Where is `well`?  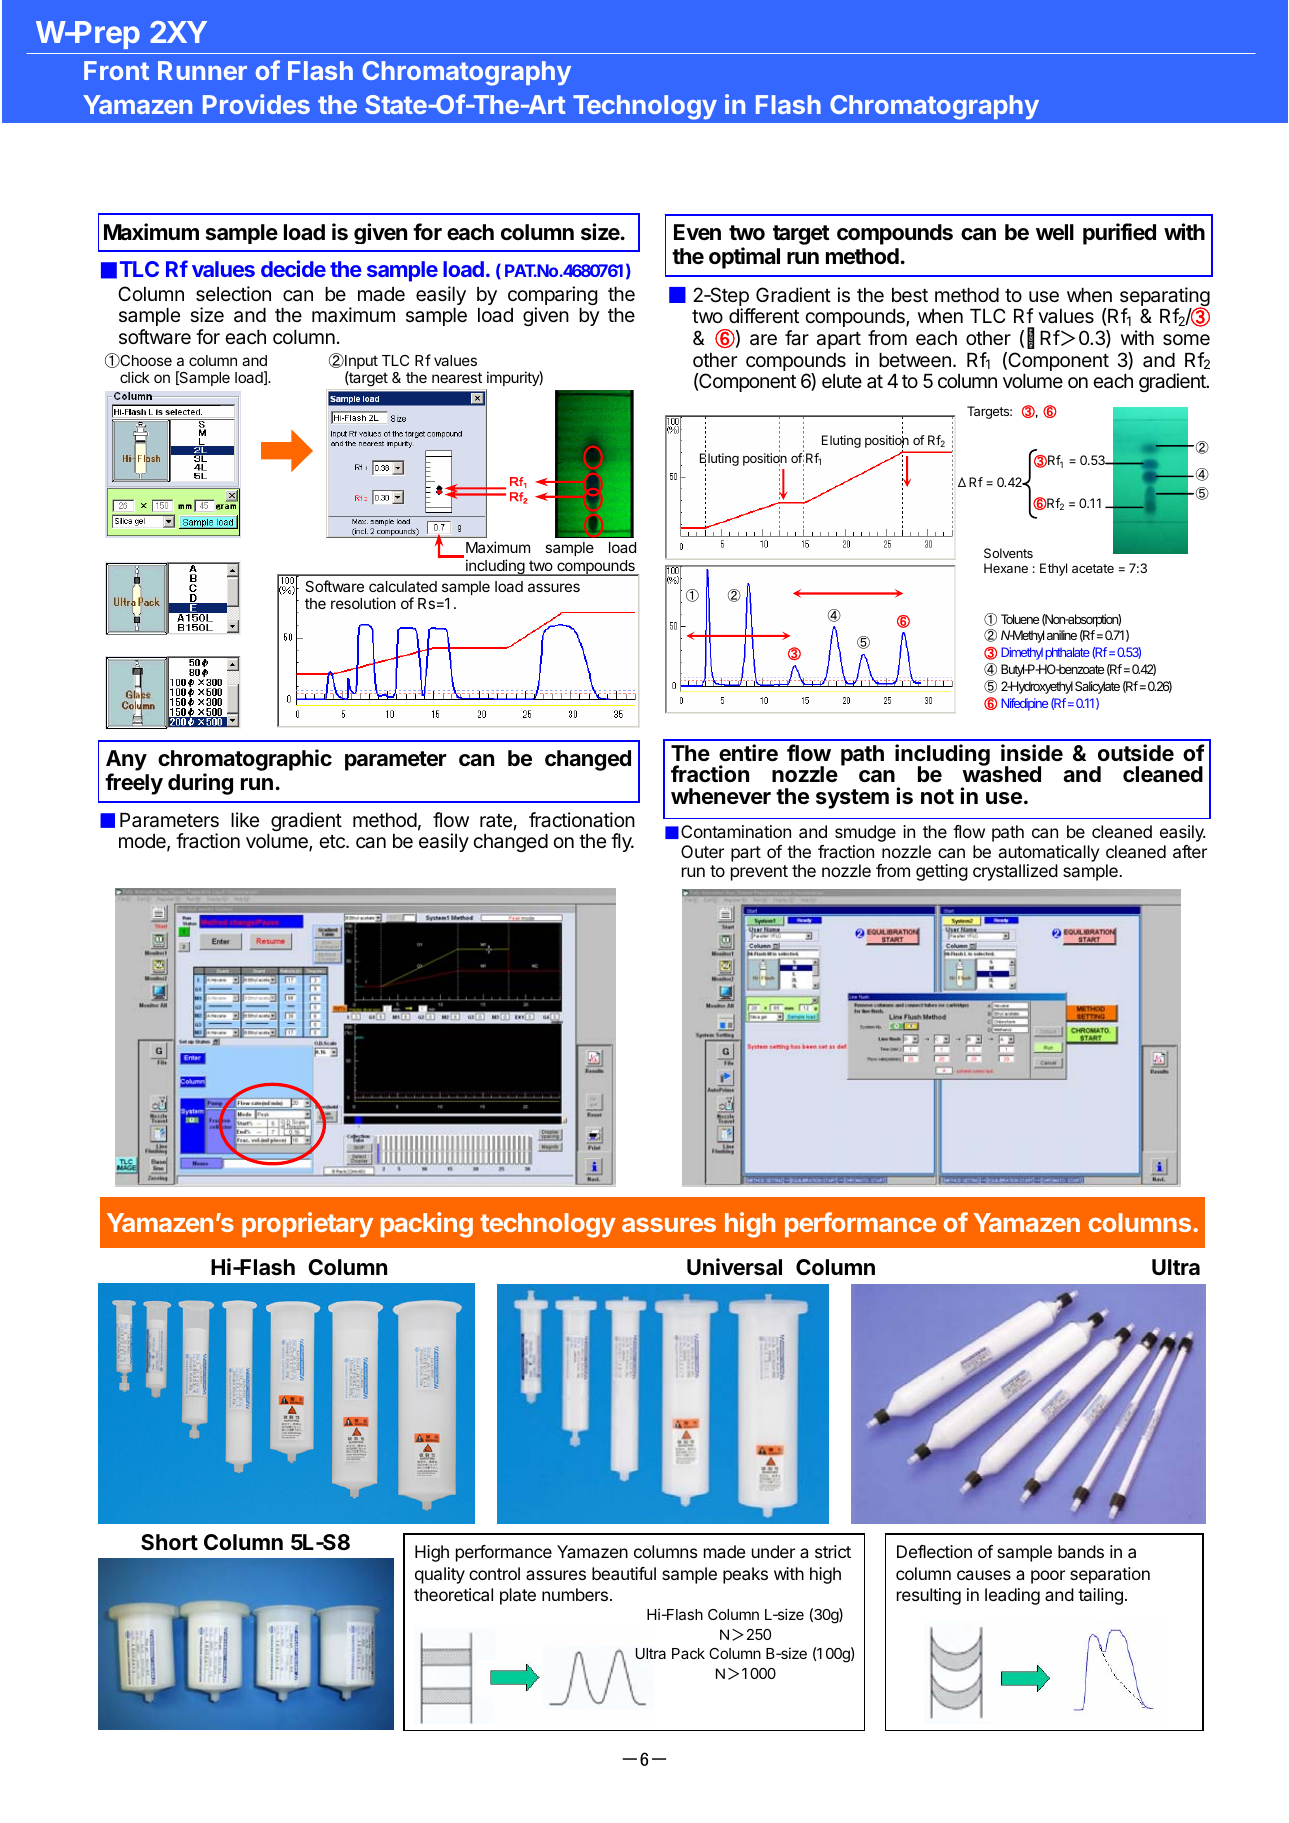
well is located at coordinates (1055, 232).
